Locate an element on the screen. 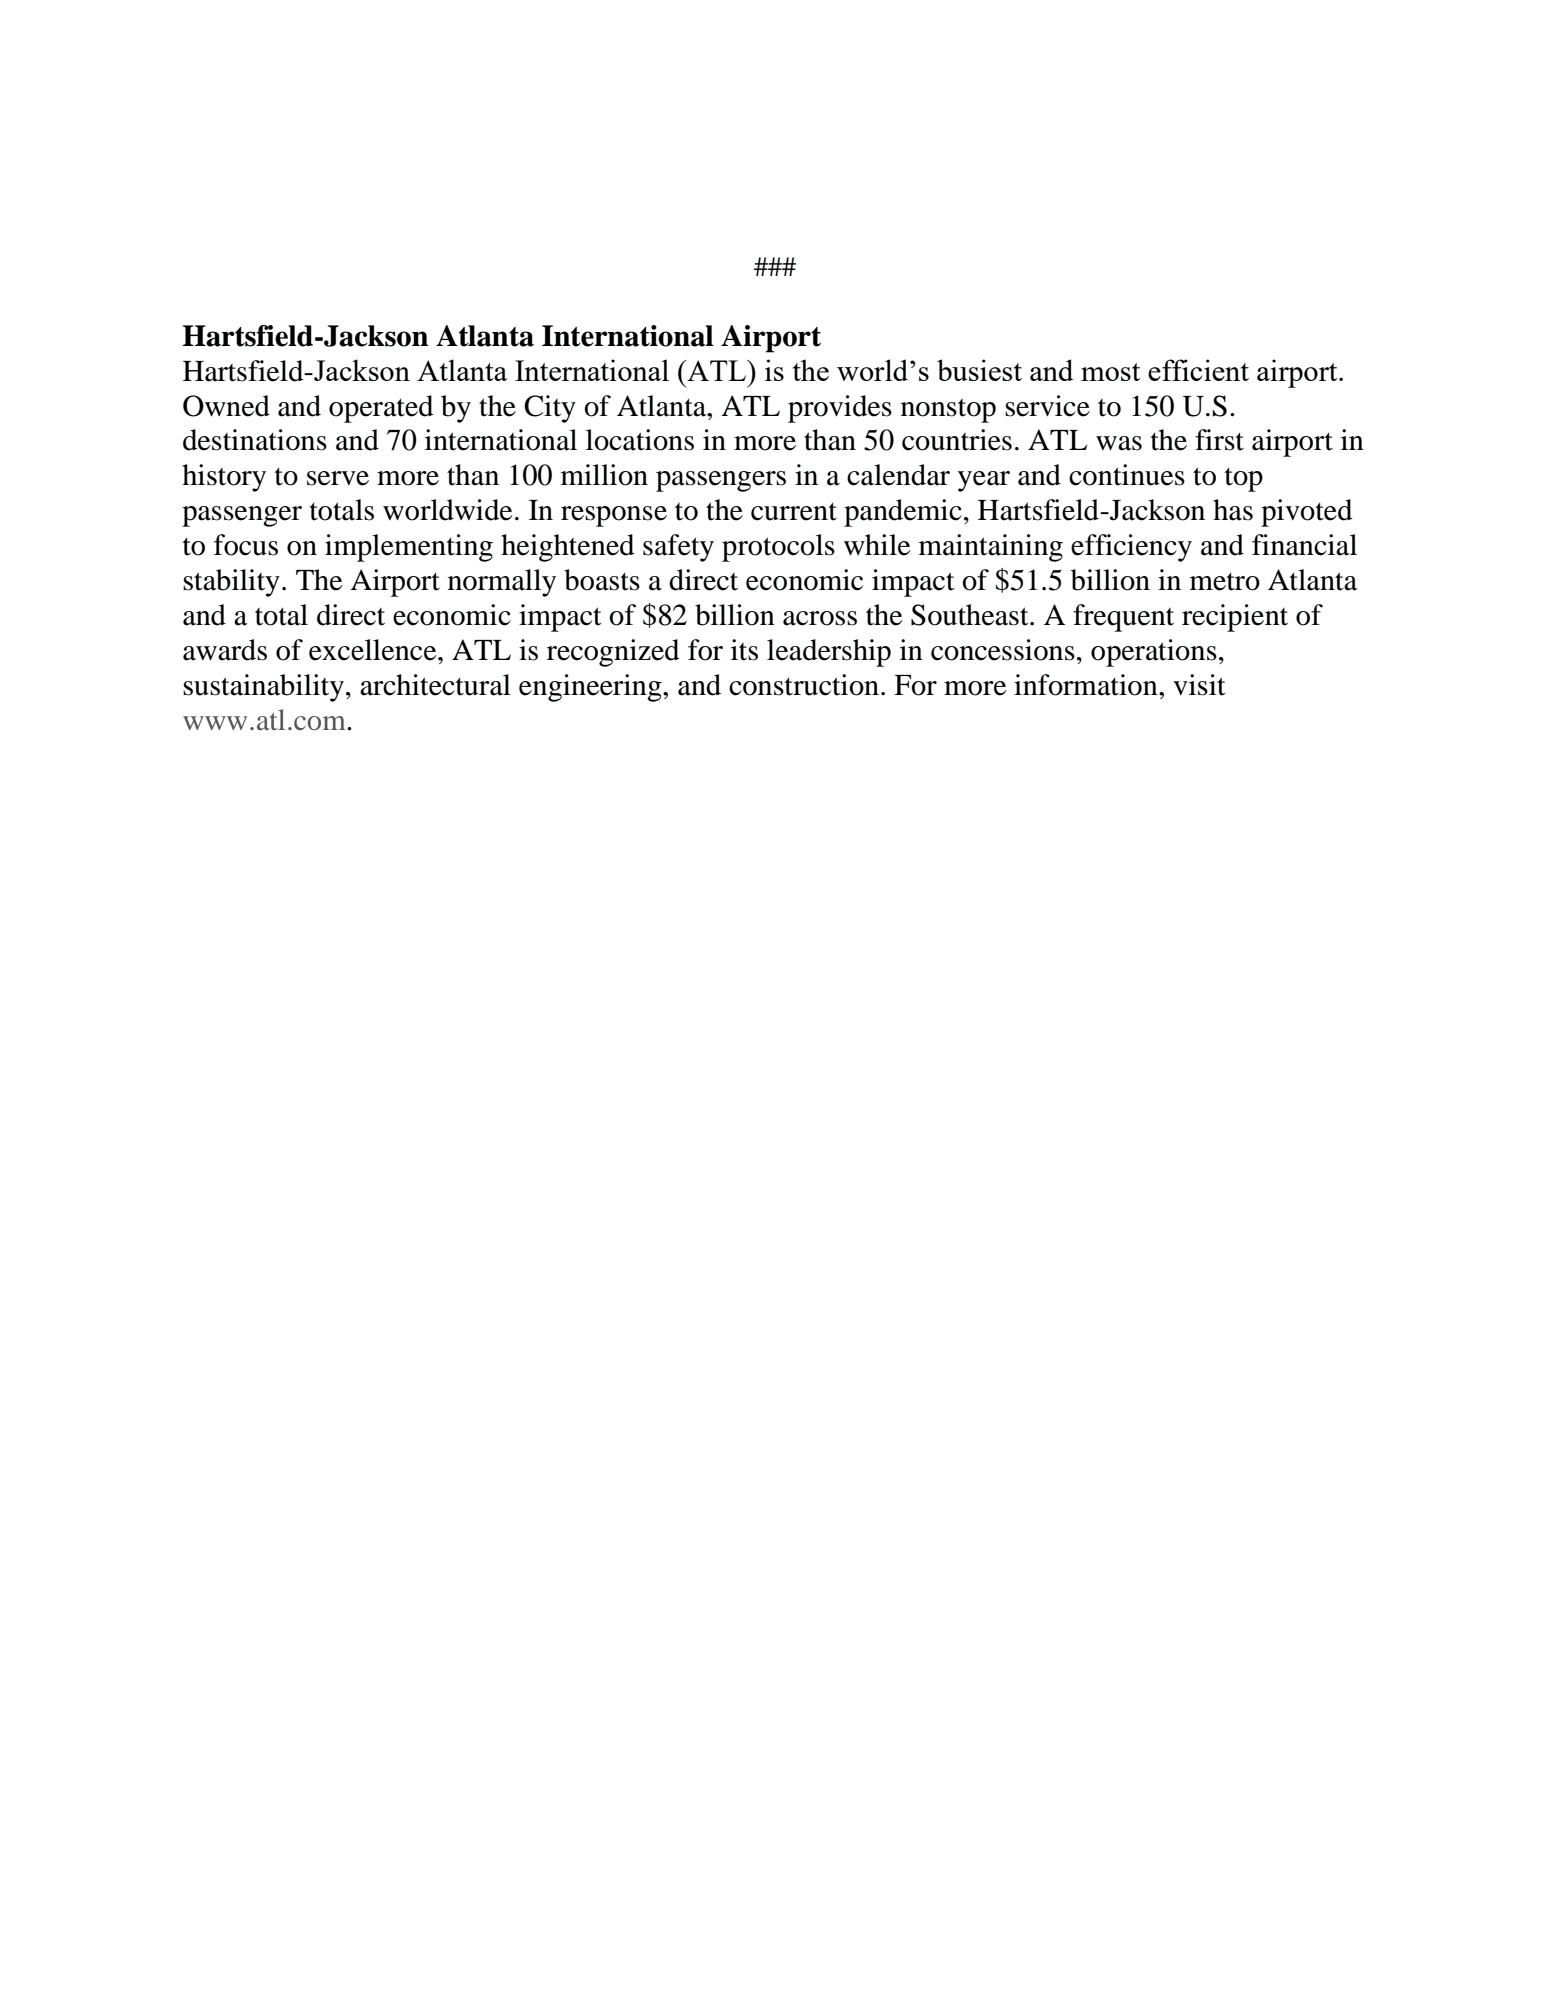 This screenshot has width=1550, height=2006. current is located at coordinates (794, 511).
